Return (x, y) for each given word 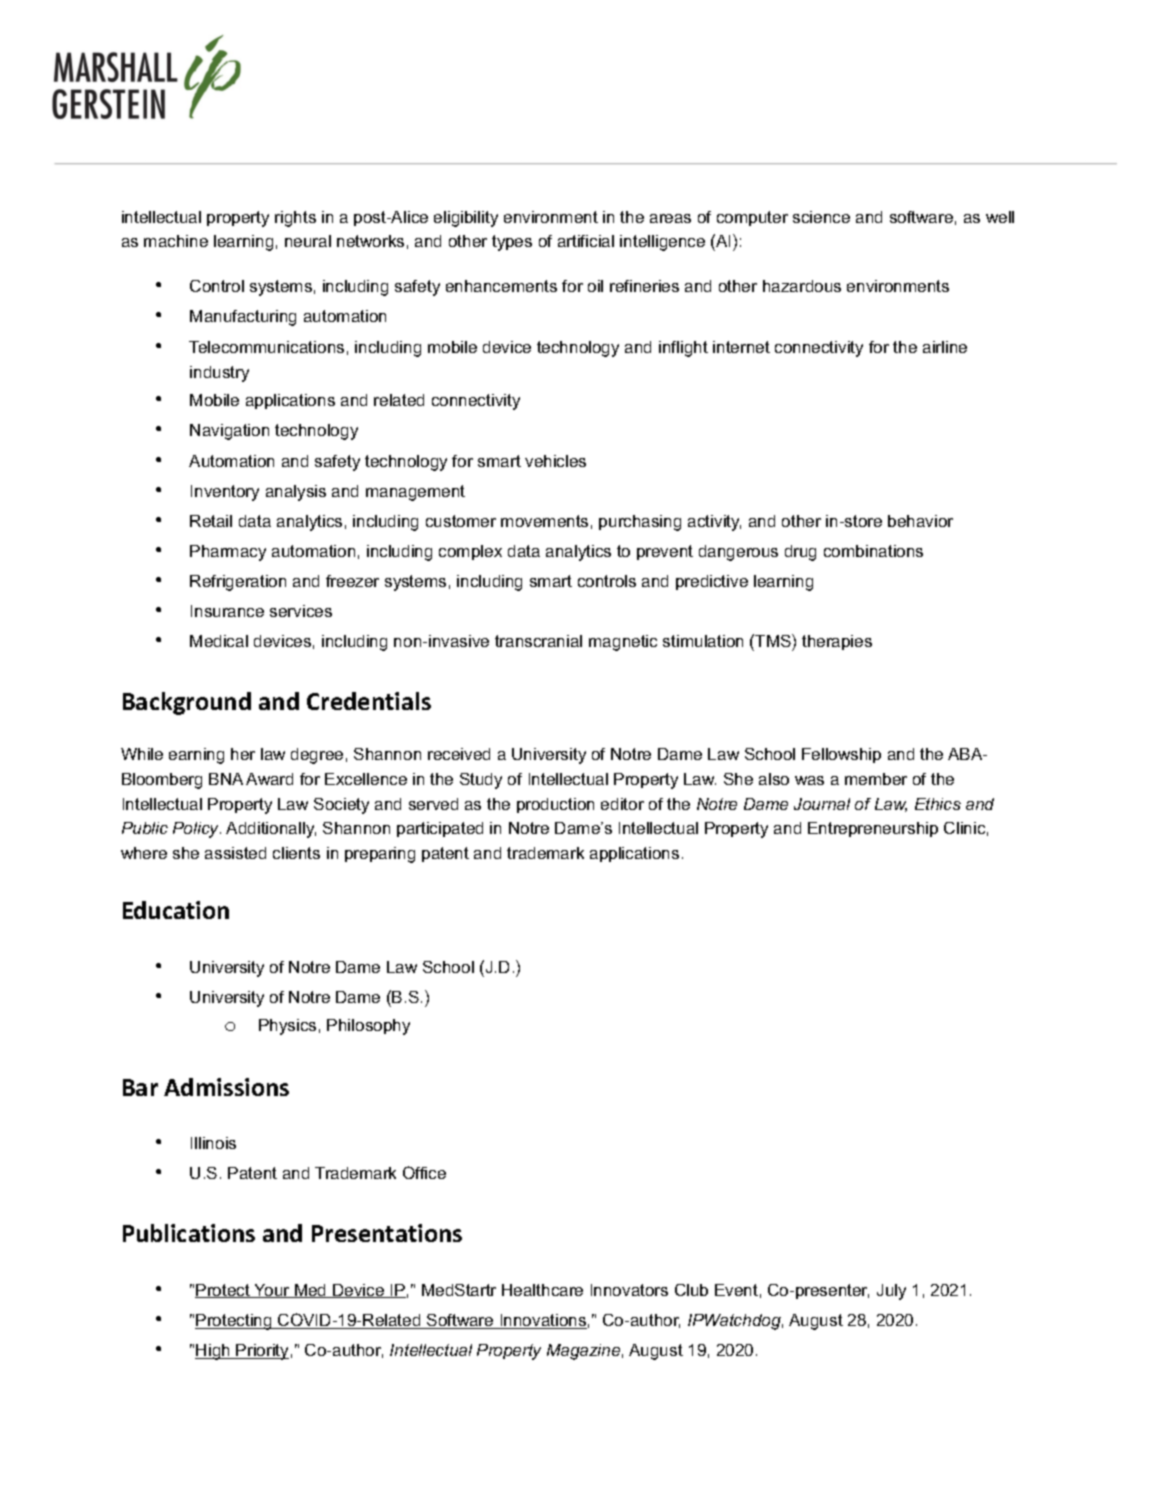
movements (544, 521)
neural (308, 241)
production (555, 805)
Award (269, 779)
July (891, 1292)
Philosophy (368, 1027)
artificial (586, 241)
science (821, 217)
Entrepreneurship (873, 829)
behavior (920, 521)
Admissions (226, 1087)
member (876, 779)
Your (272, 1291)
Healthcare (542, 1290)
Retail (211, 521)
